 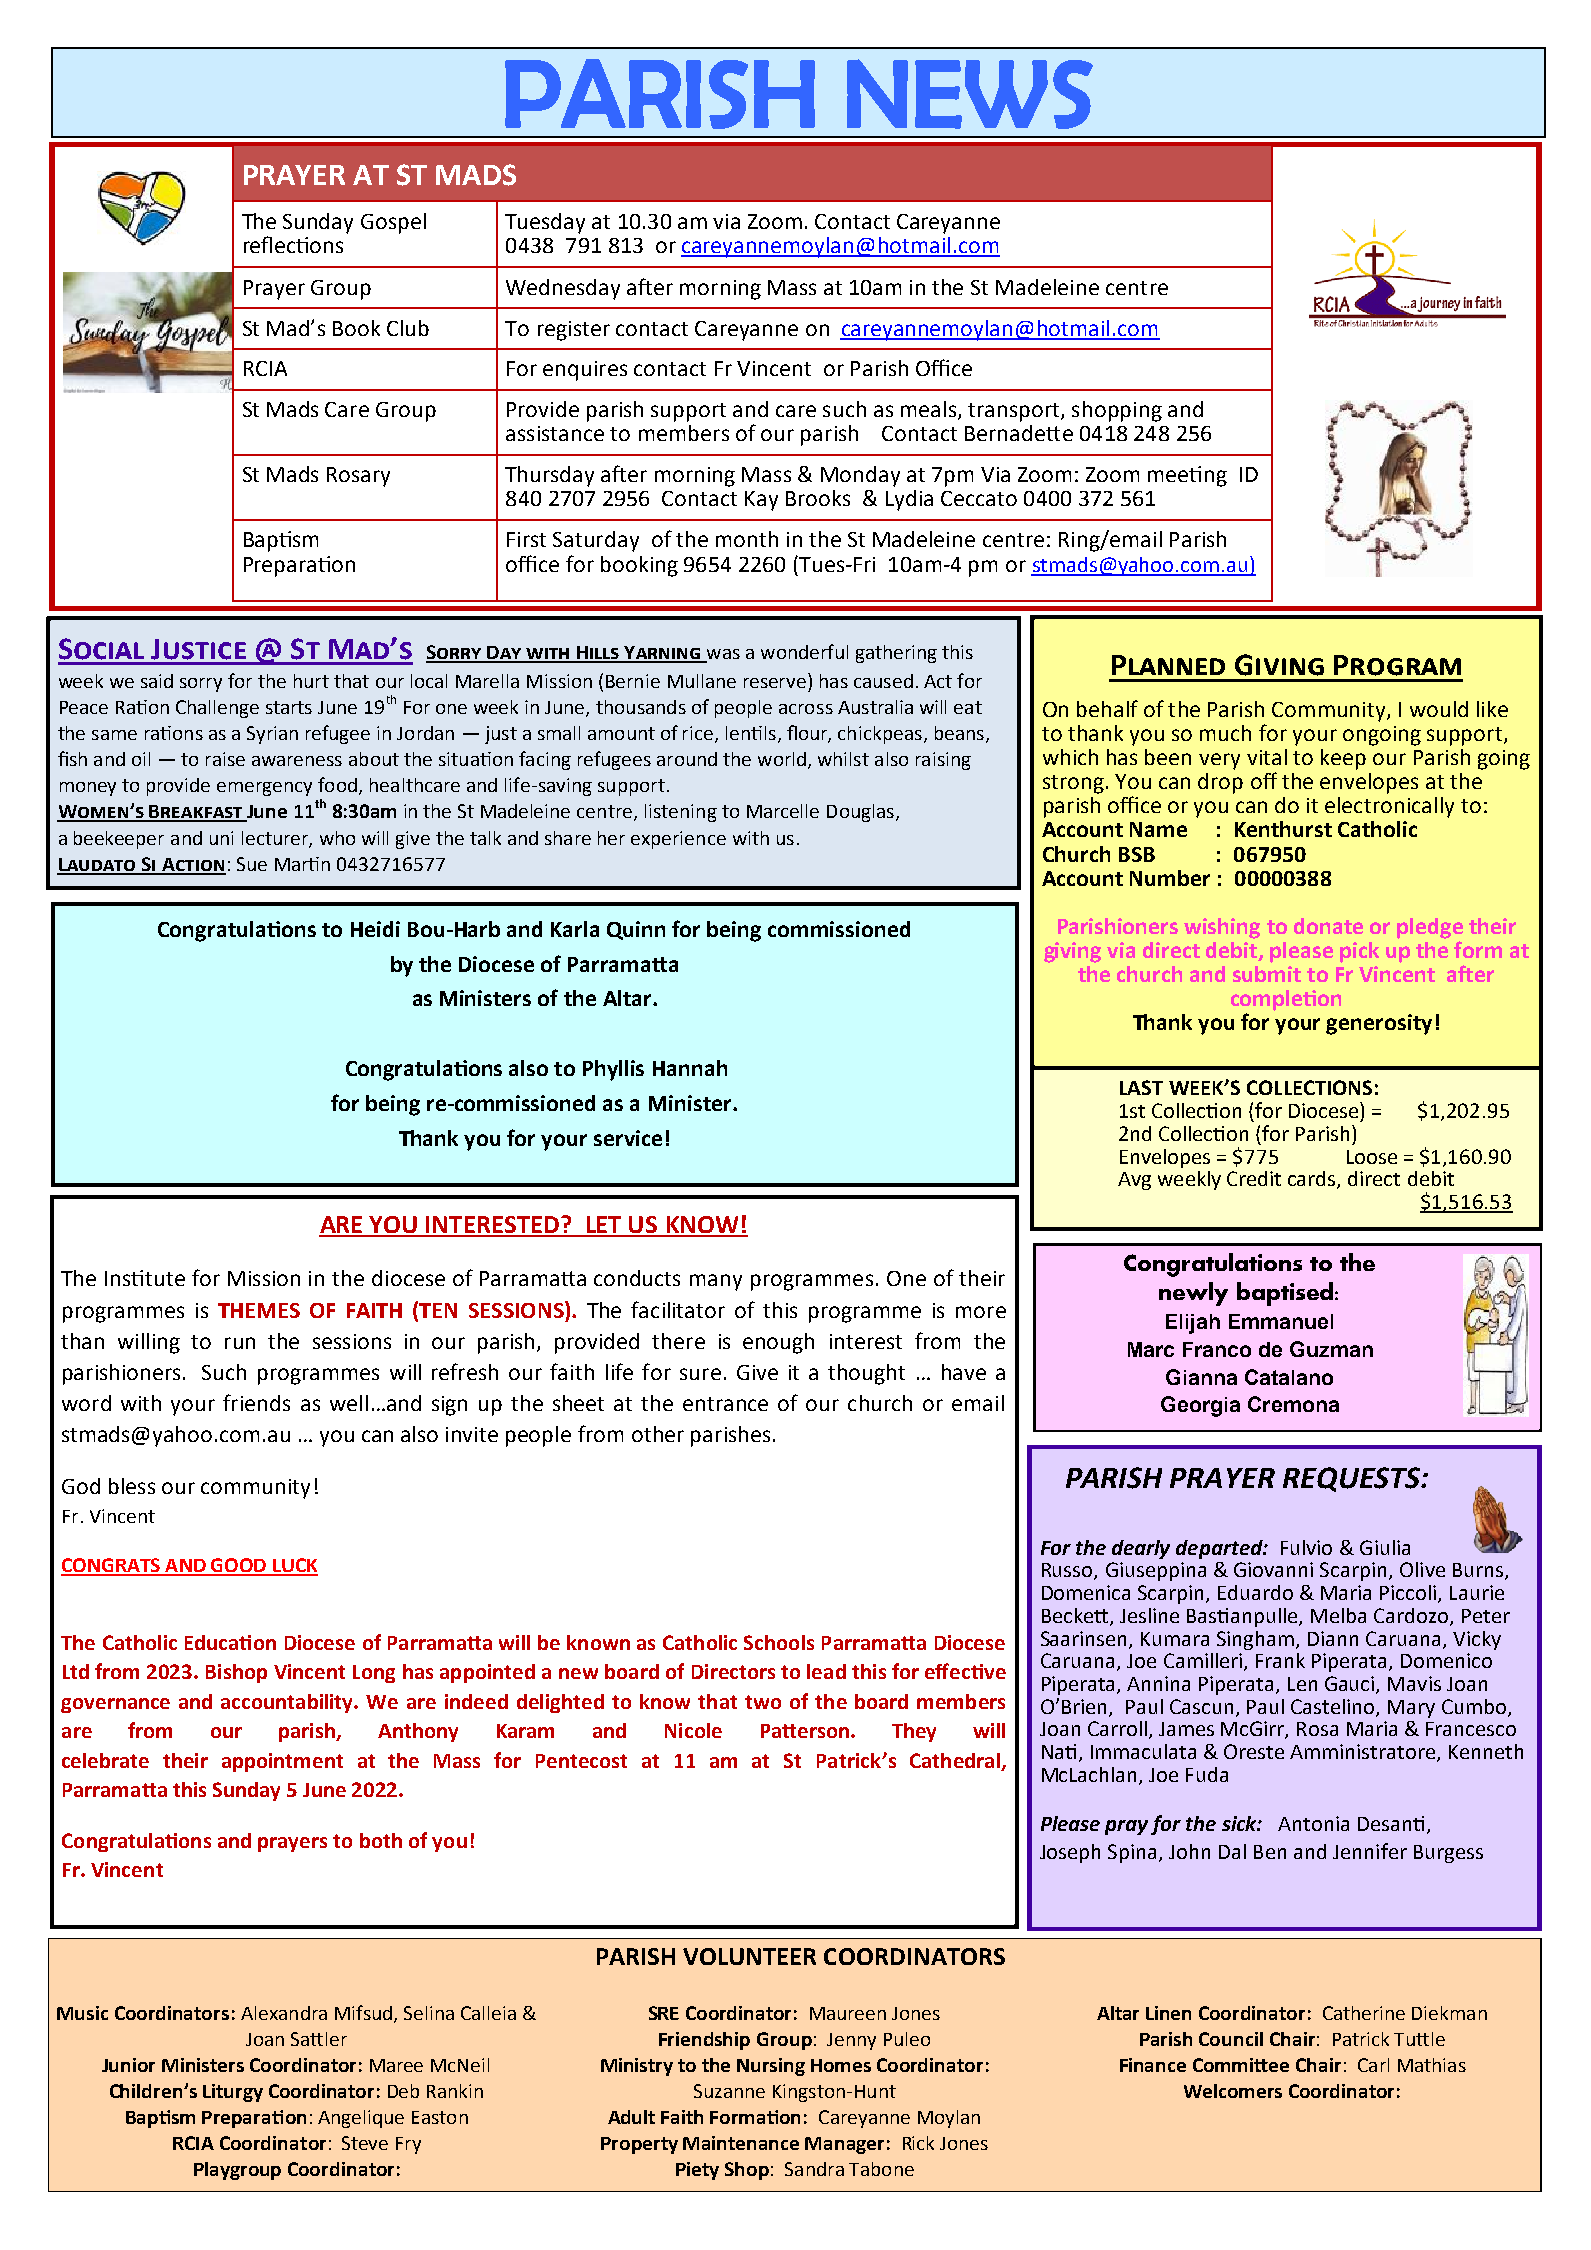 I want to click on donate, so click(x=1328, y=926).
